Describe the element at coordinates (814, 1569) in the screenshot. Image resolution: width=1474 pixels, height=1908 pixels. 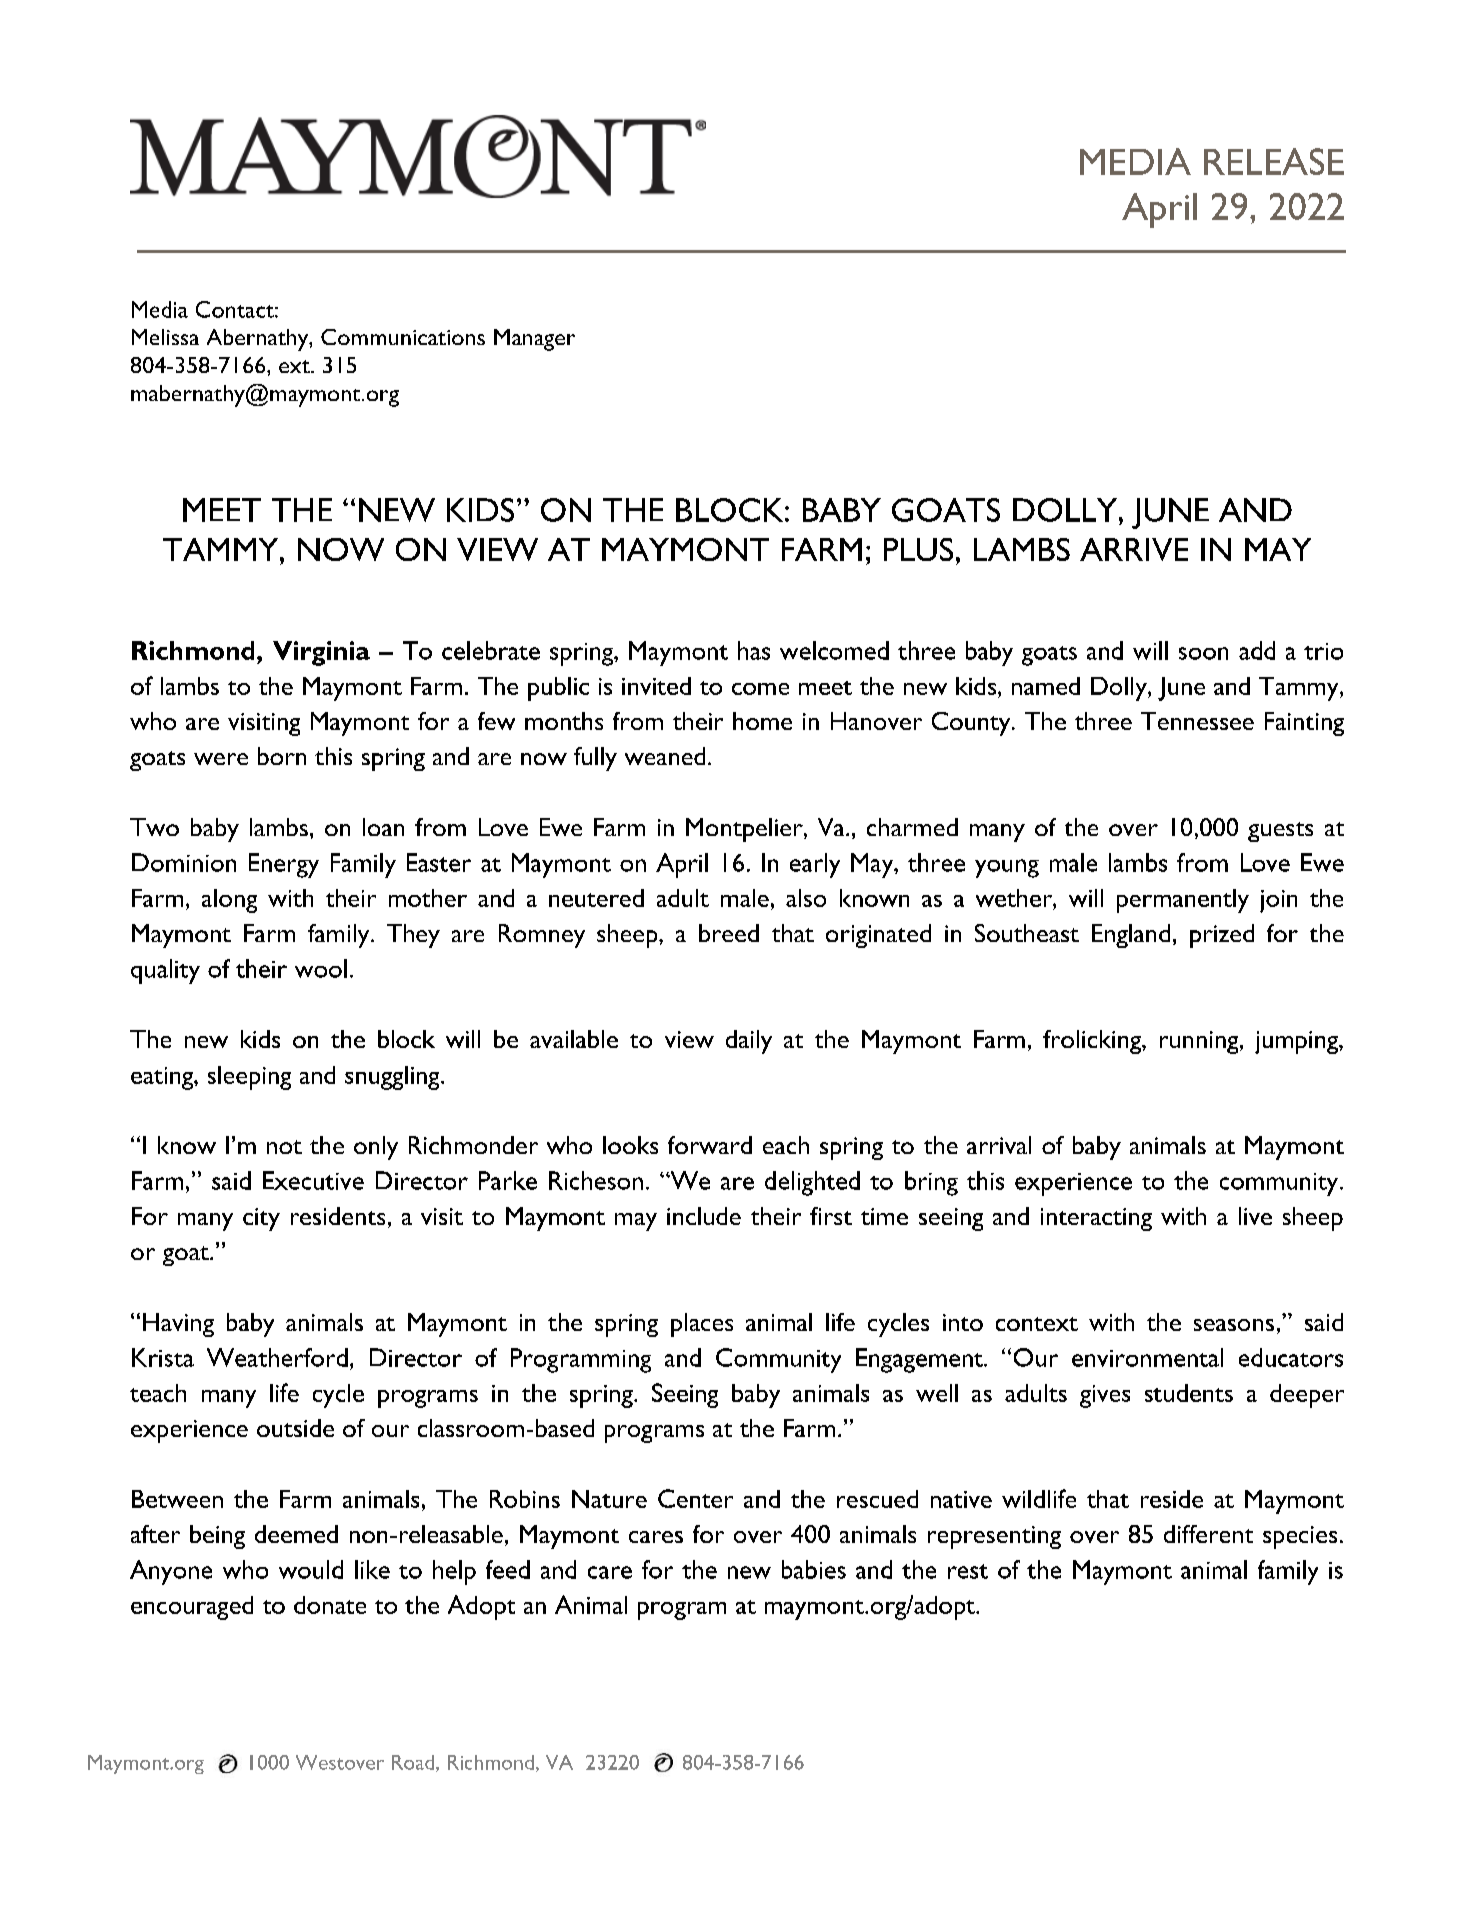
I see `babies` at that location.
